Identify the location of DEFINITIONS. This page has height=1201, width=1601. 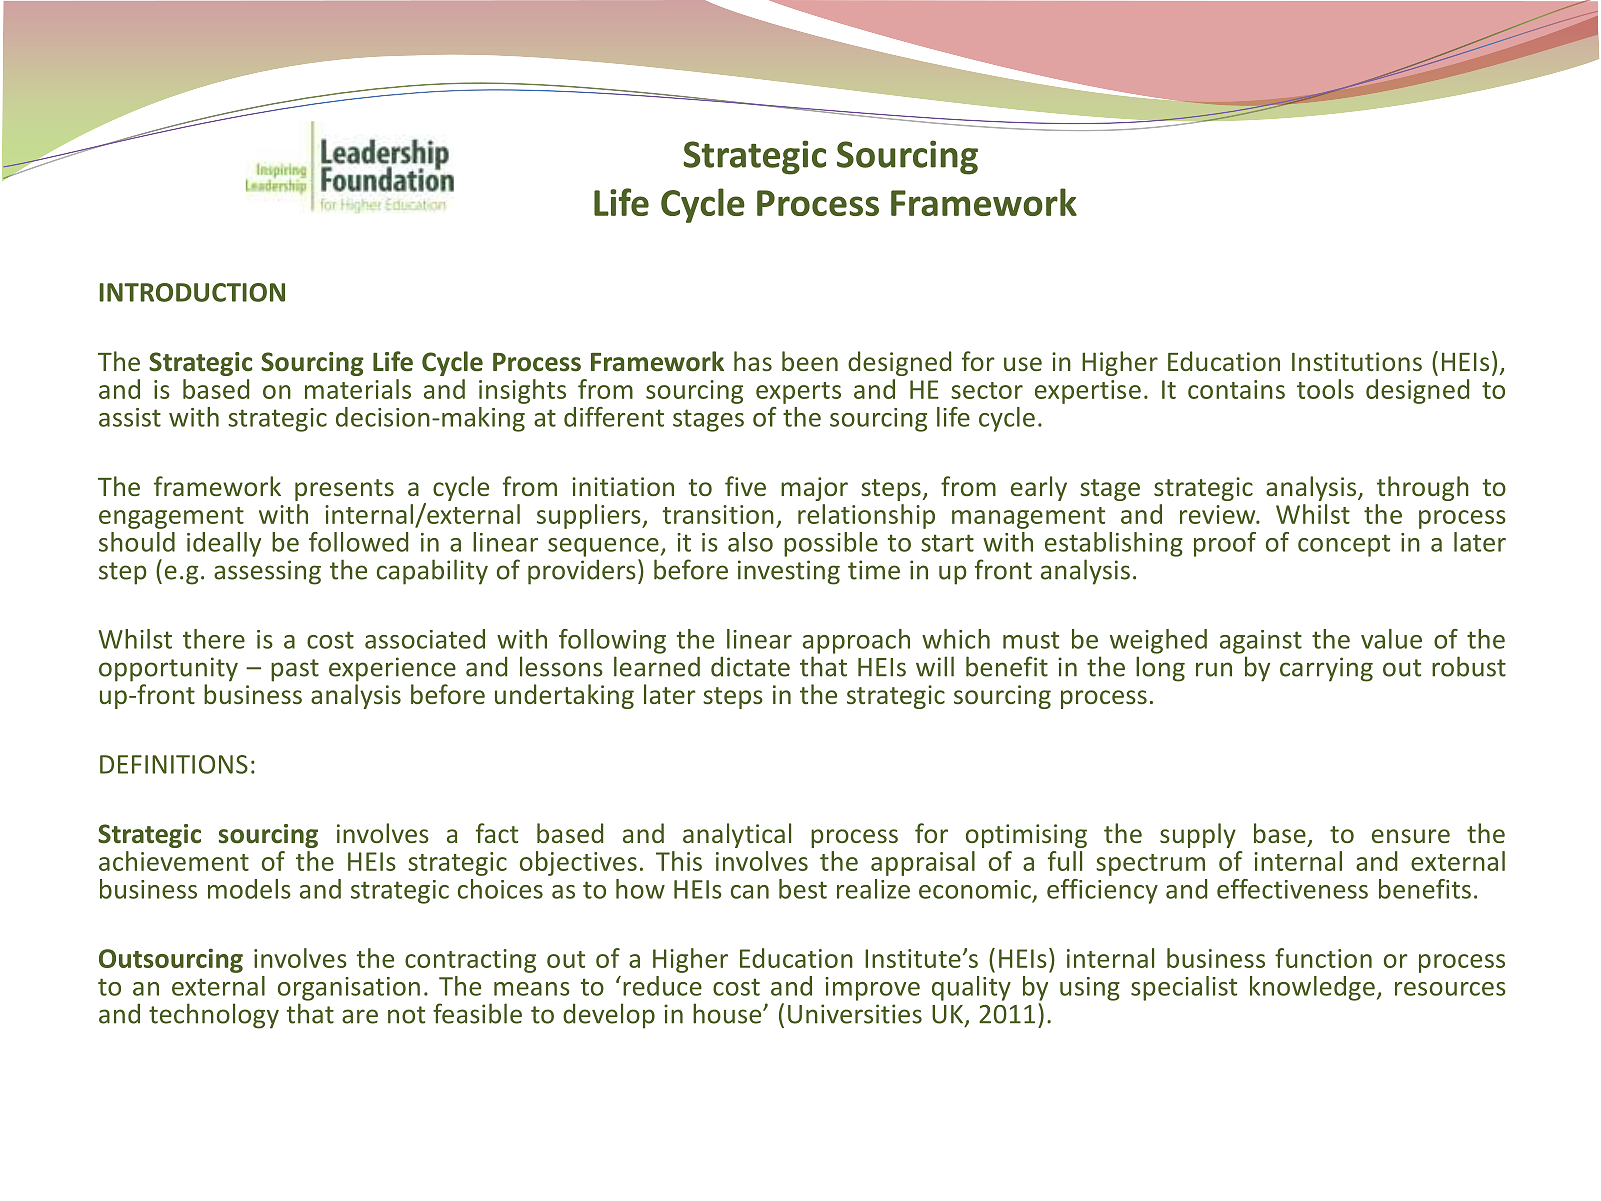
(174, 764).
